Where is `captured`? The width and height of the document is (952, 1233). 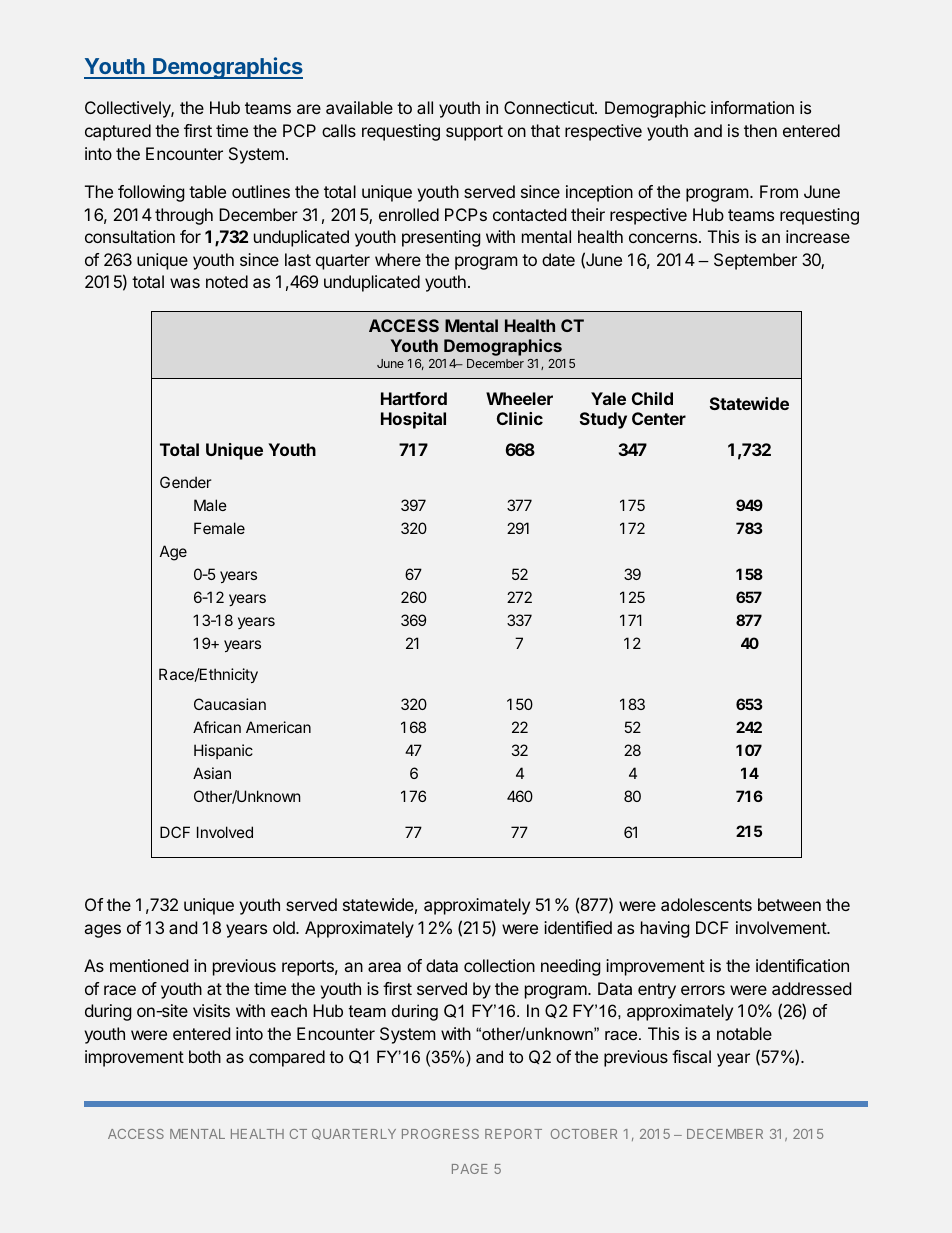
captured is located at coordinates (118, 132).
